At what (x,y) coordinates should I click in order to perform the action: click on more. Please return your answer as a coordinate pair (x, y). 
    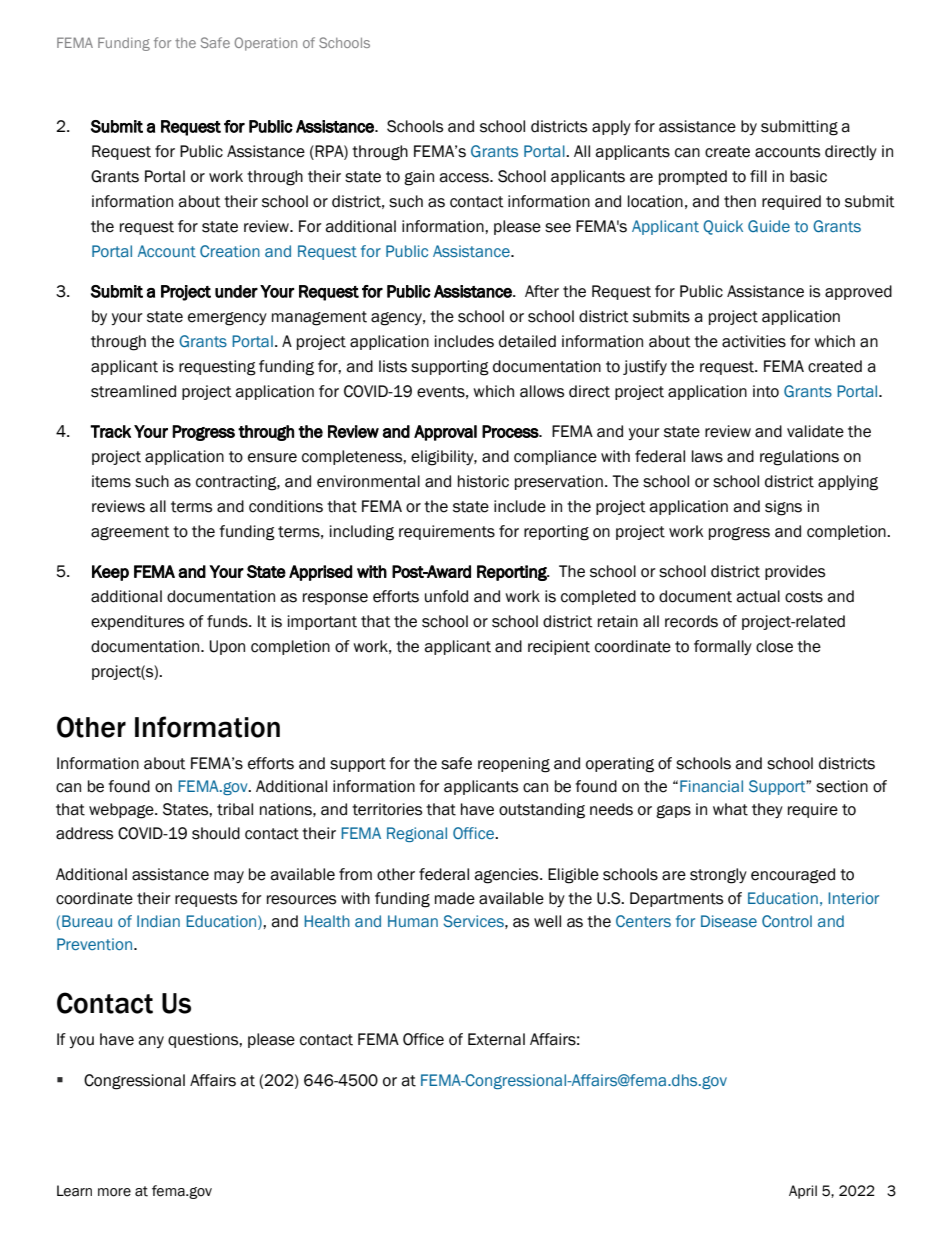
    Looking at the image, I should click on (114, 1192).
